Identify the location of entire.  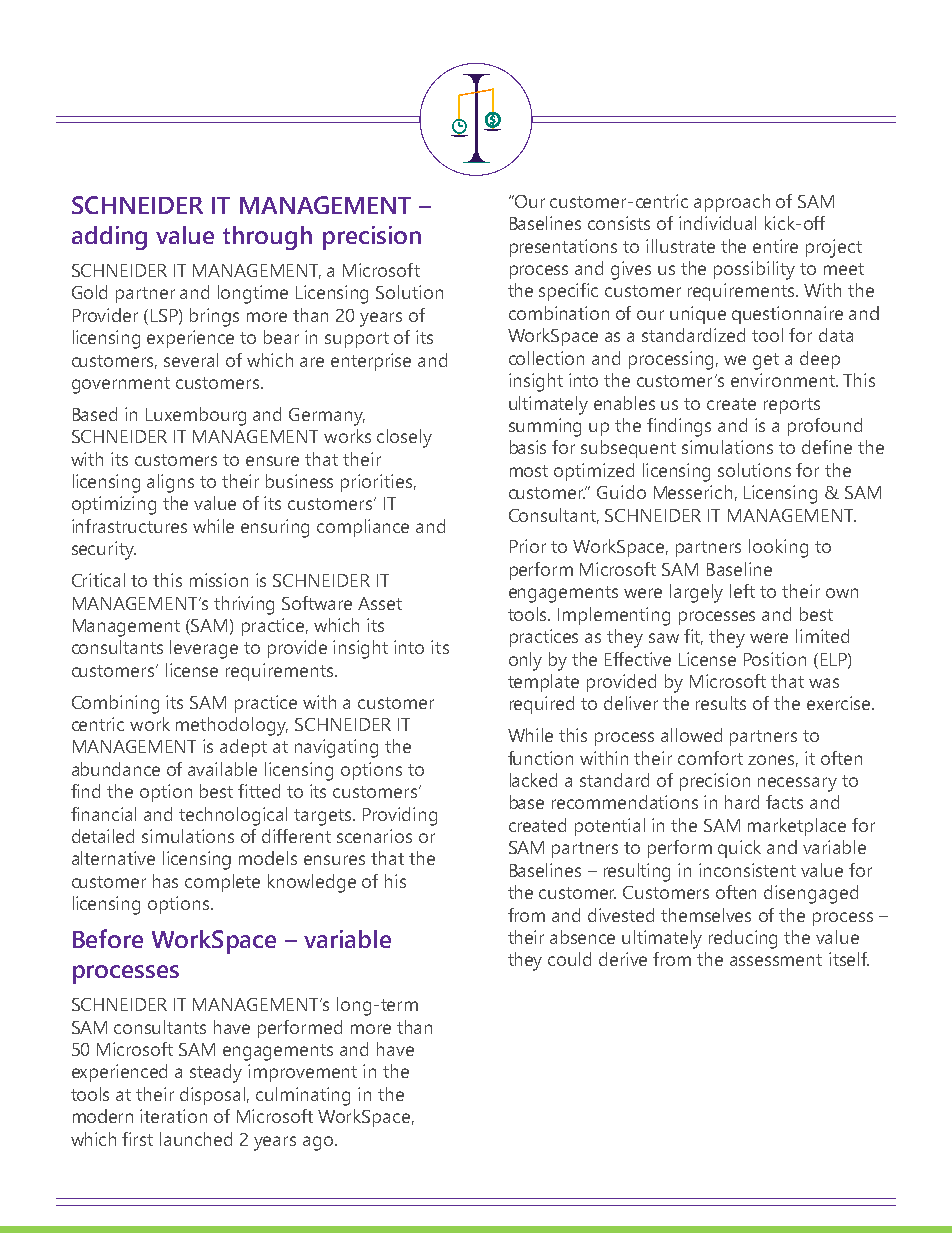
(775, 246).
